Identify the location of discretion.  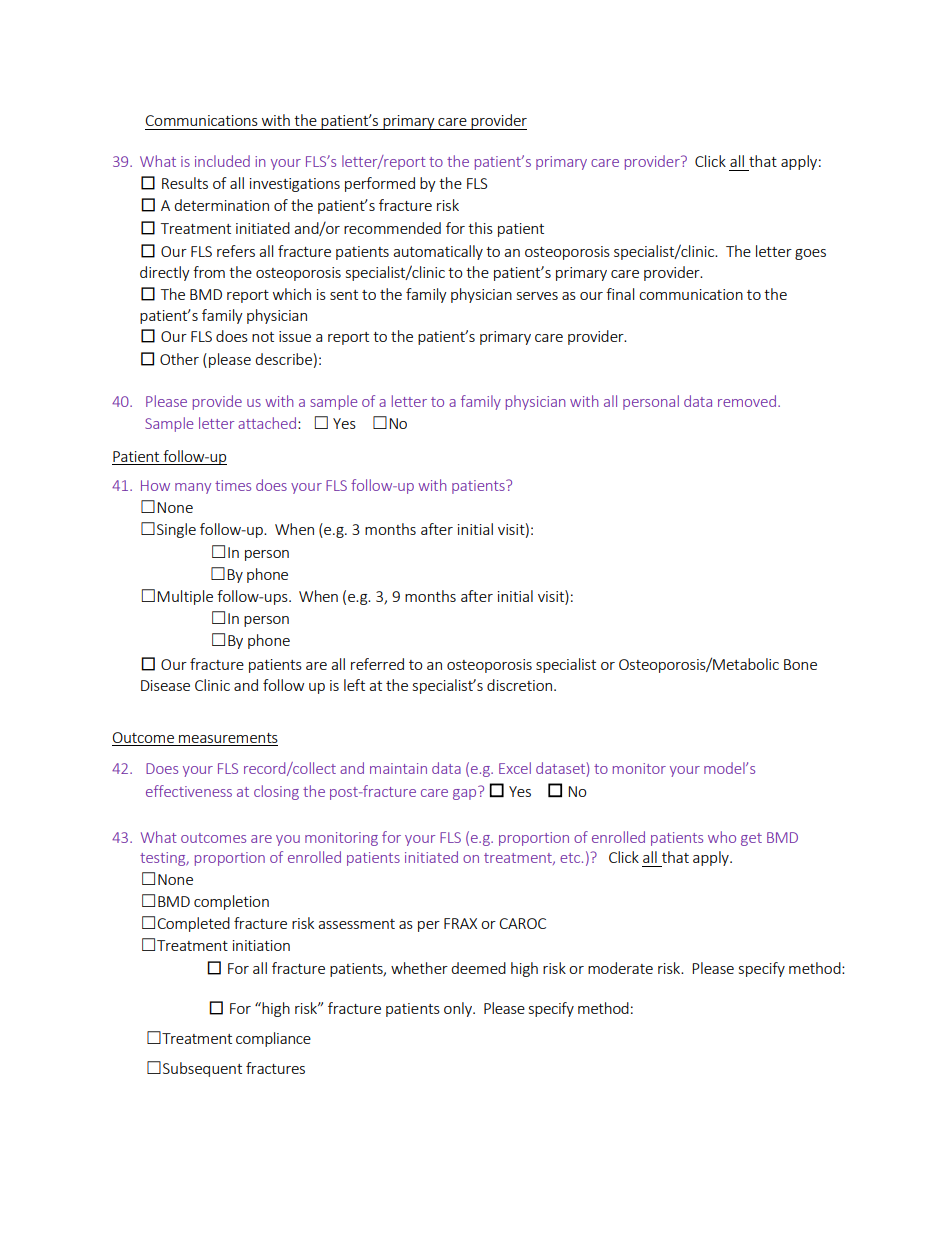
(521, 685).
